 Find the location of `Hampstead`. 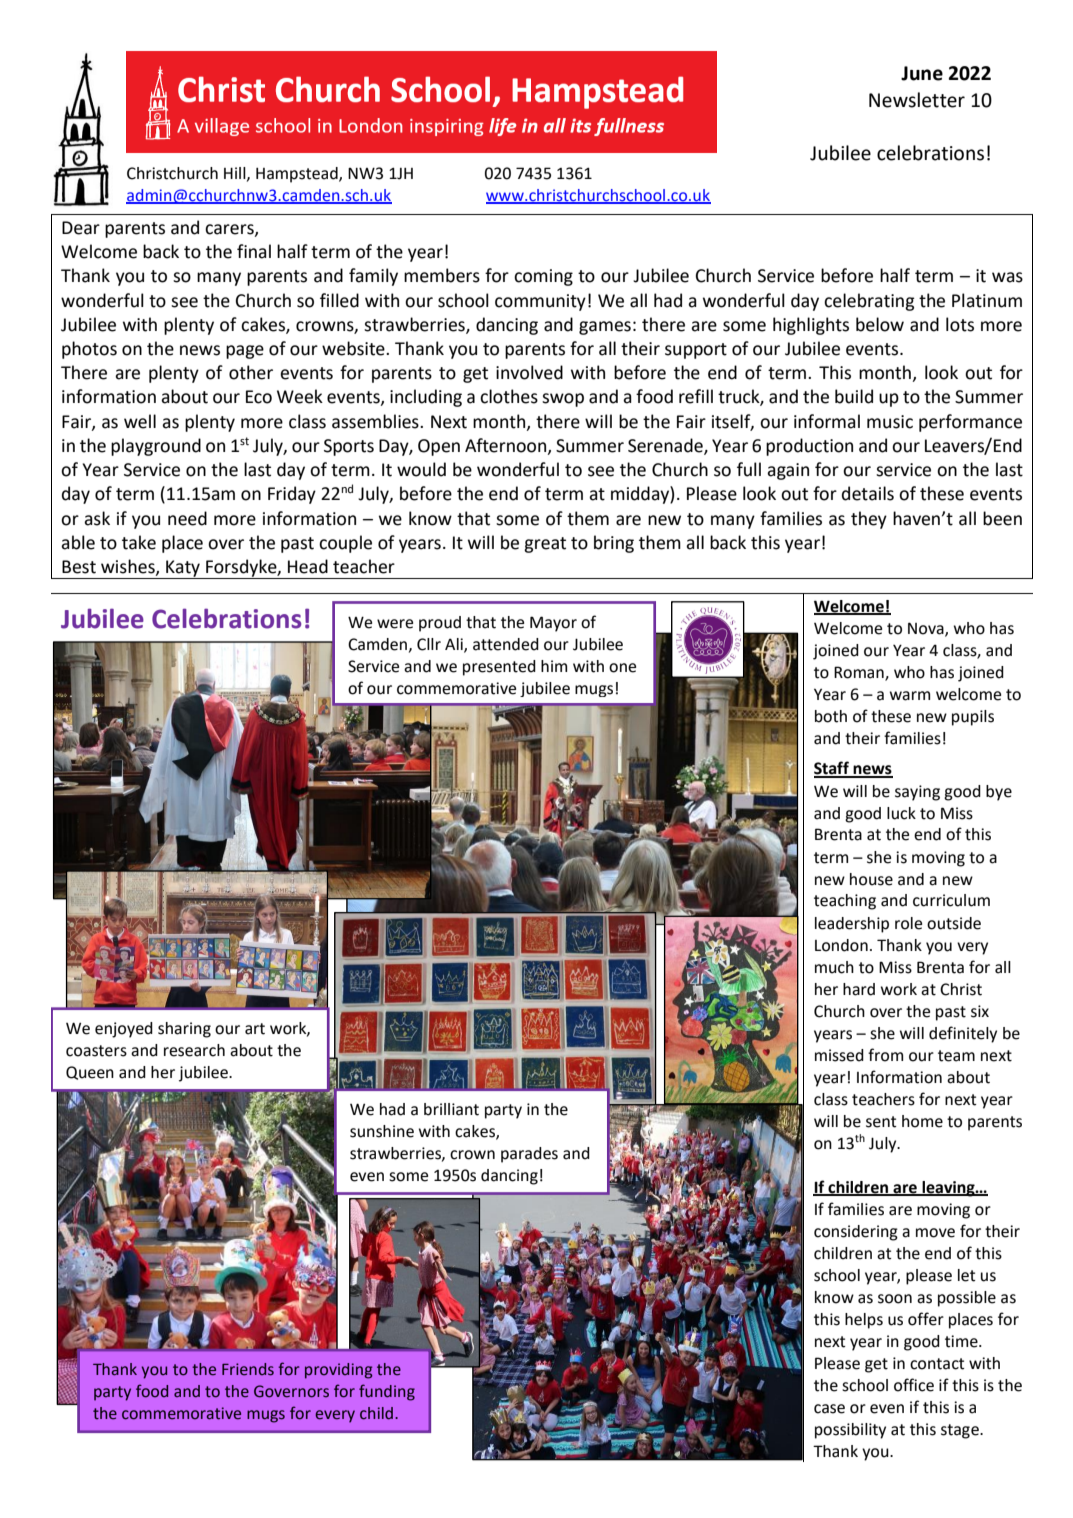

Hampstead is located at coordinates (298, 175).
